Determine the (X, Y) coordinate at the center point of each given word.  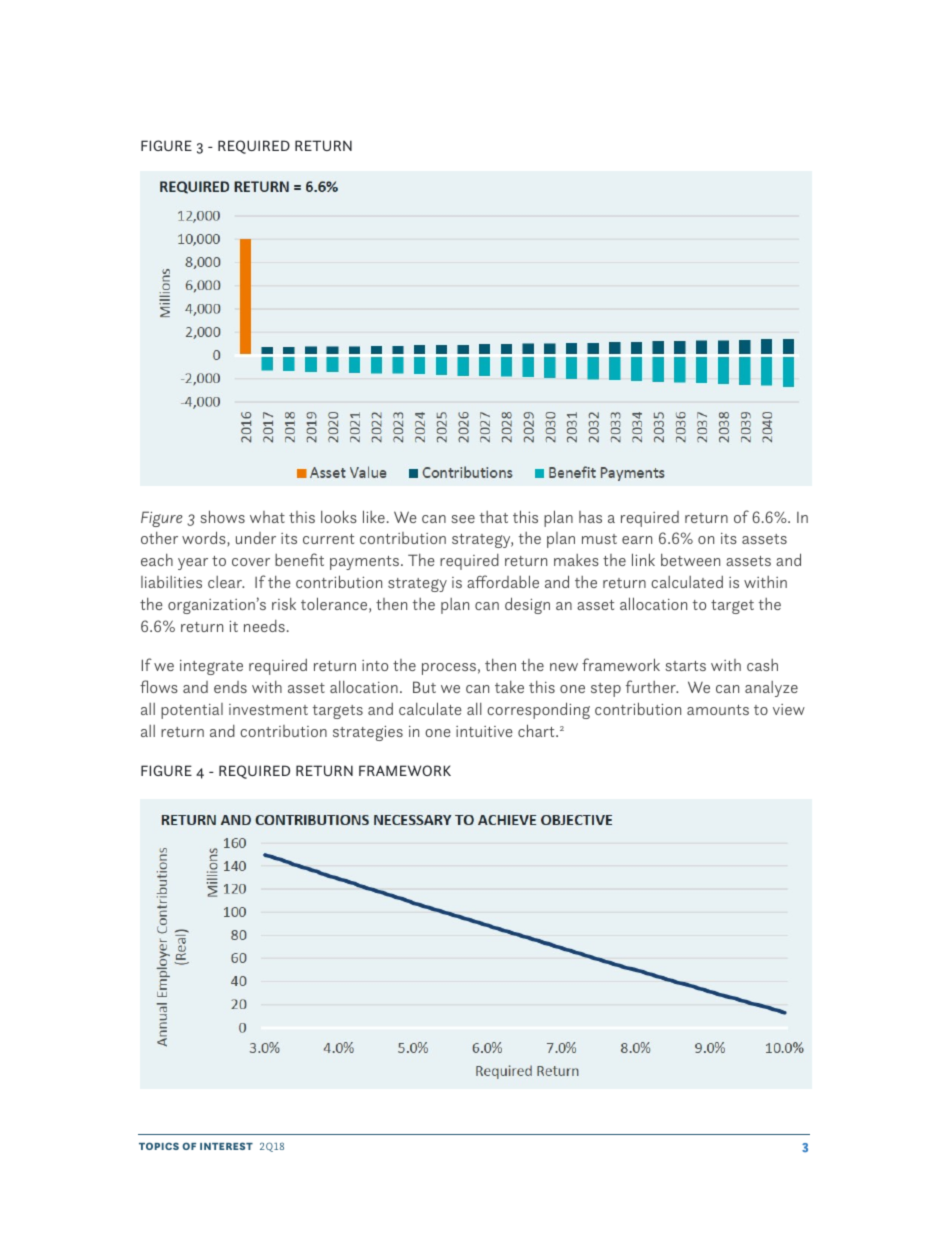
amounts (718, 710)
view (789, 709)
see (463, 519)
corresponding (538, 710)
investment (268, 709)
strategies (368, 733)
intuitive (484, 731)
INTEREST (226, 1146)
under (256, 538)
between (690, 560)
